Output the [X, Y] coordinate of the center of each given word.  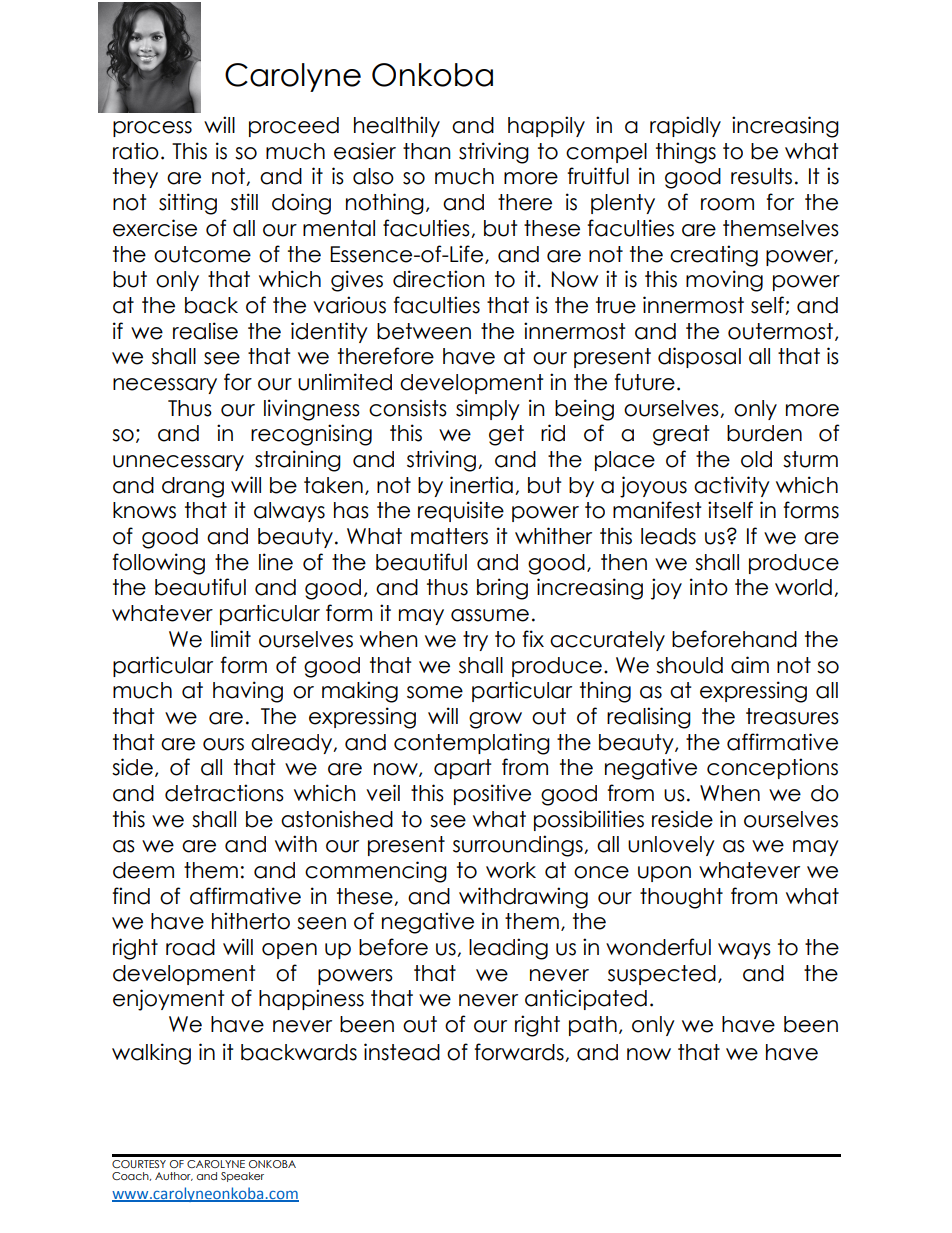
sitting [188, 204]
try [475, 641]
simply [488, 409]
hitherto [251, 921]
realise [205, 331]
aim [750, 665]
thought [681, 898]
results [761, 176]
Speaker [242, 1177]
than [427, 151]
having [248, 692]
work [511, 870]
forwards [520, 1052]
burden [764, 433]
